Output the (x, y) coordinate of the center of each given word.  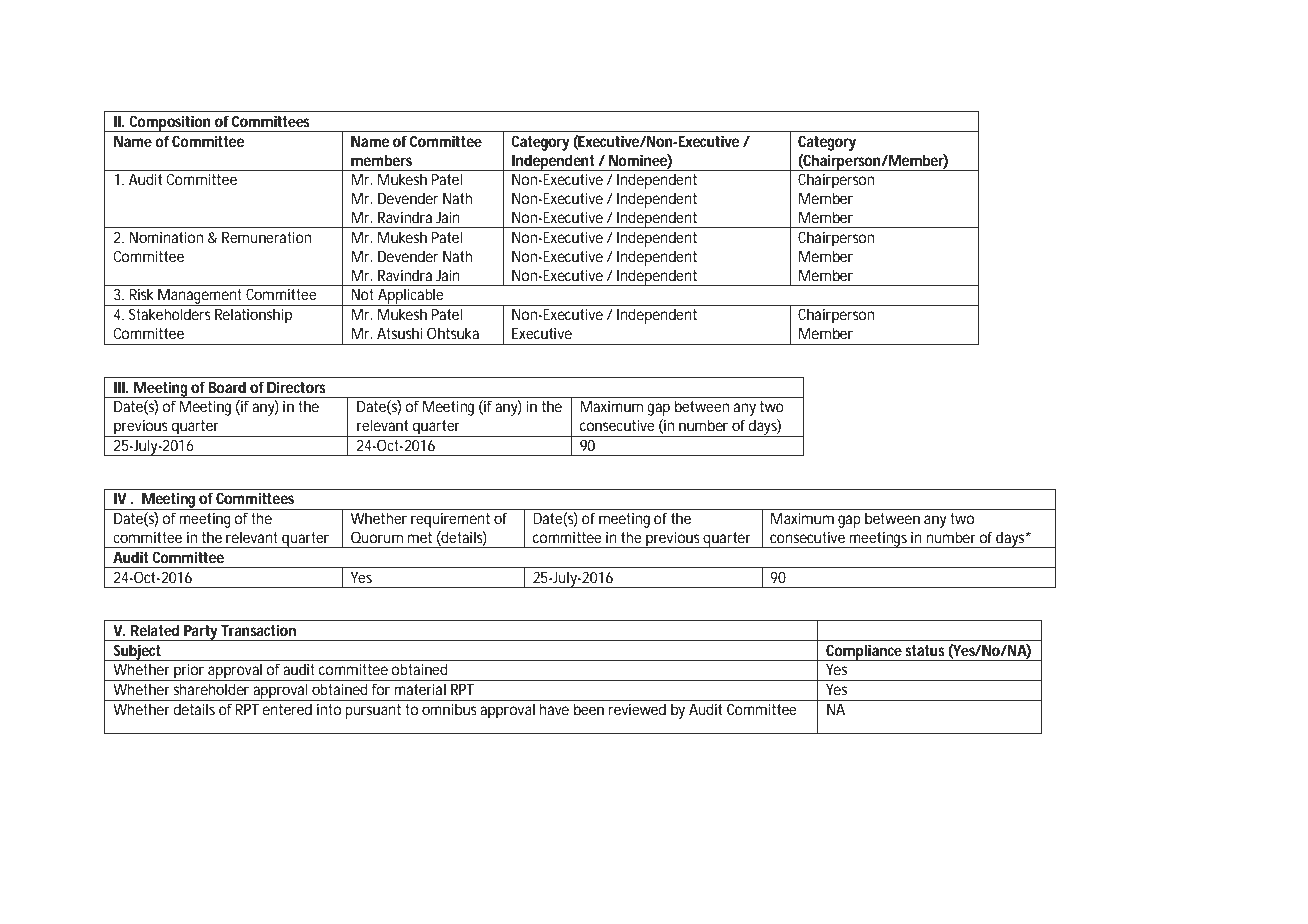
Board (227, 387)
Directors (296, 387)
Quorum (377, 537)
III (120, 387)
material (420, 689)
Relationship (253, 316)
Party (201, 633)
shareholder (211, 689)
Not (362, 294)
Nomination (166, 237)
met (420, 537)
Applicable (411, 297)
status (925, 650)
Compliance (864, 652)
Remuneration (266, 237)
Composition (170, 123)
